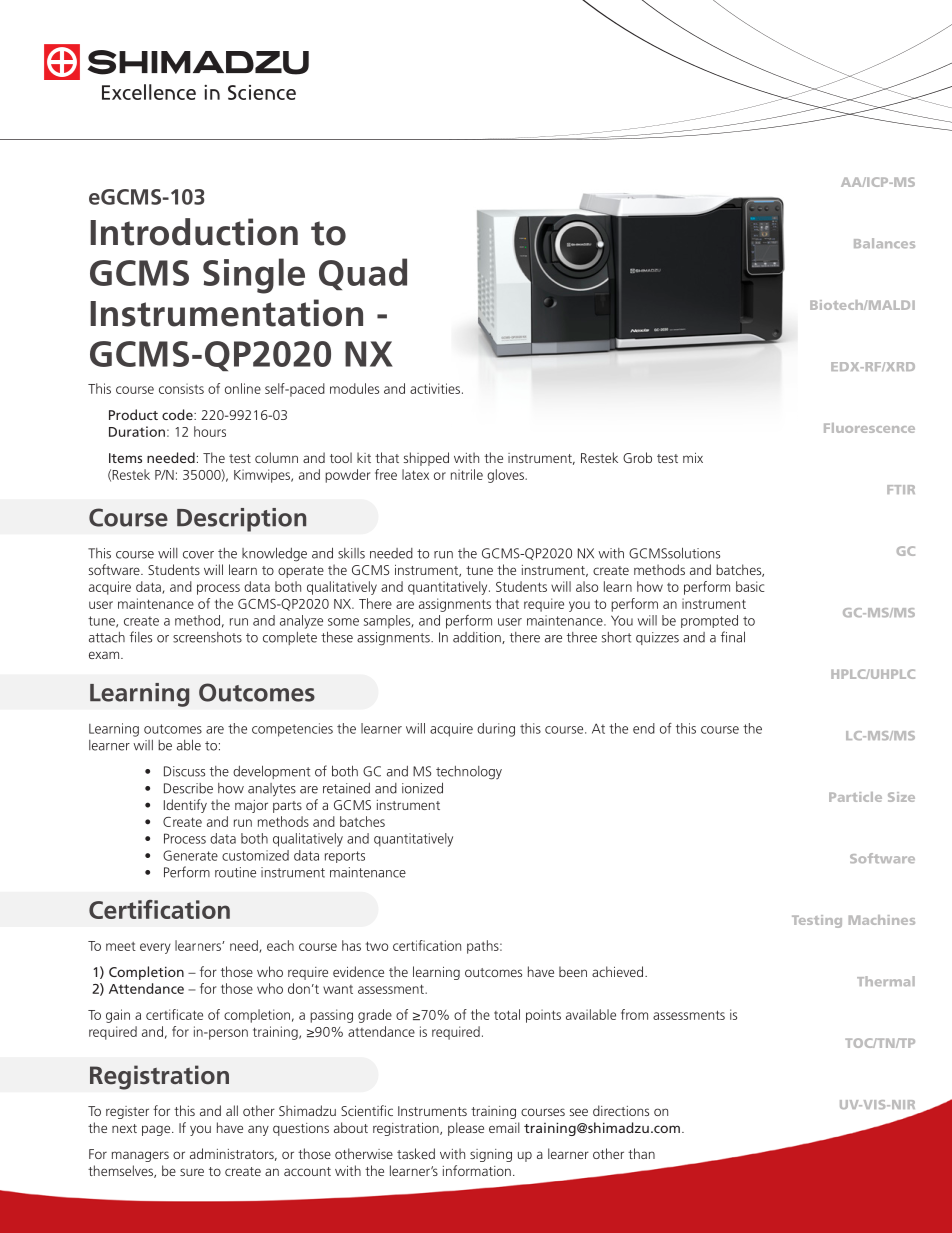 The width and height of the screenshot is (952, 1233). I want to click on Quad, so click(363, 274).
